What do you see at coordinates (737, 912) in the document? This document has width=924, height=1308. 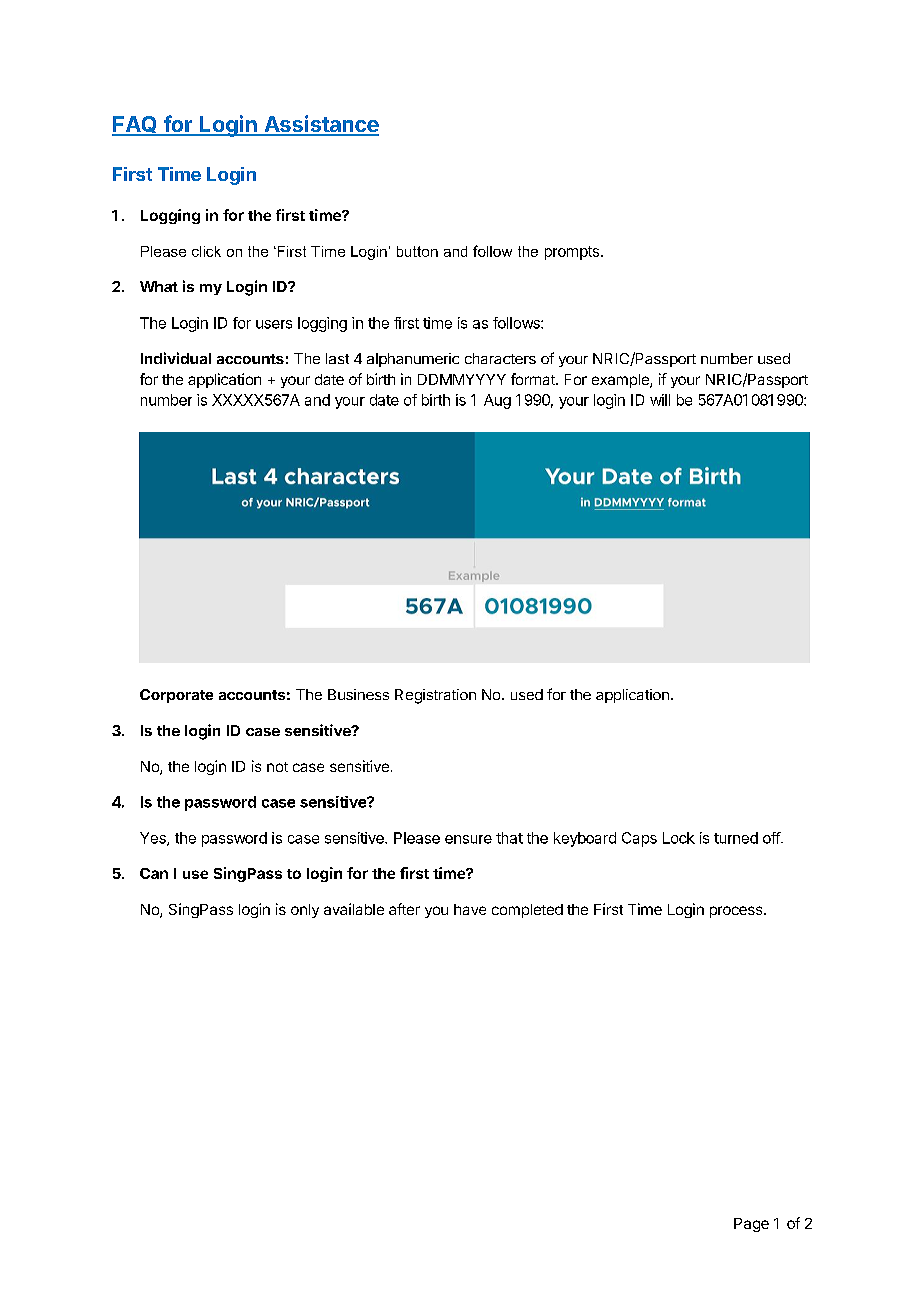 I see `process` at bounding box center [737, 912].
